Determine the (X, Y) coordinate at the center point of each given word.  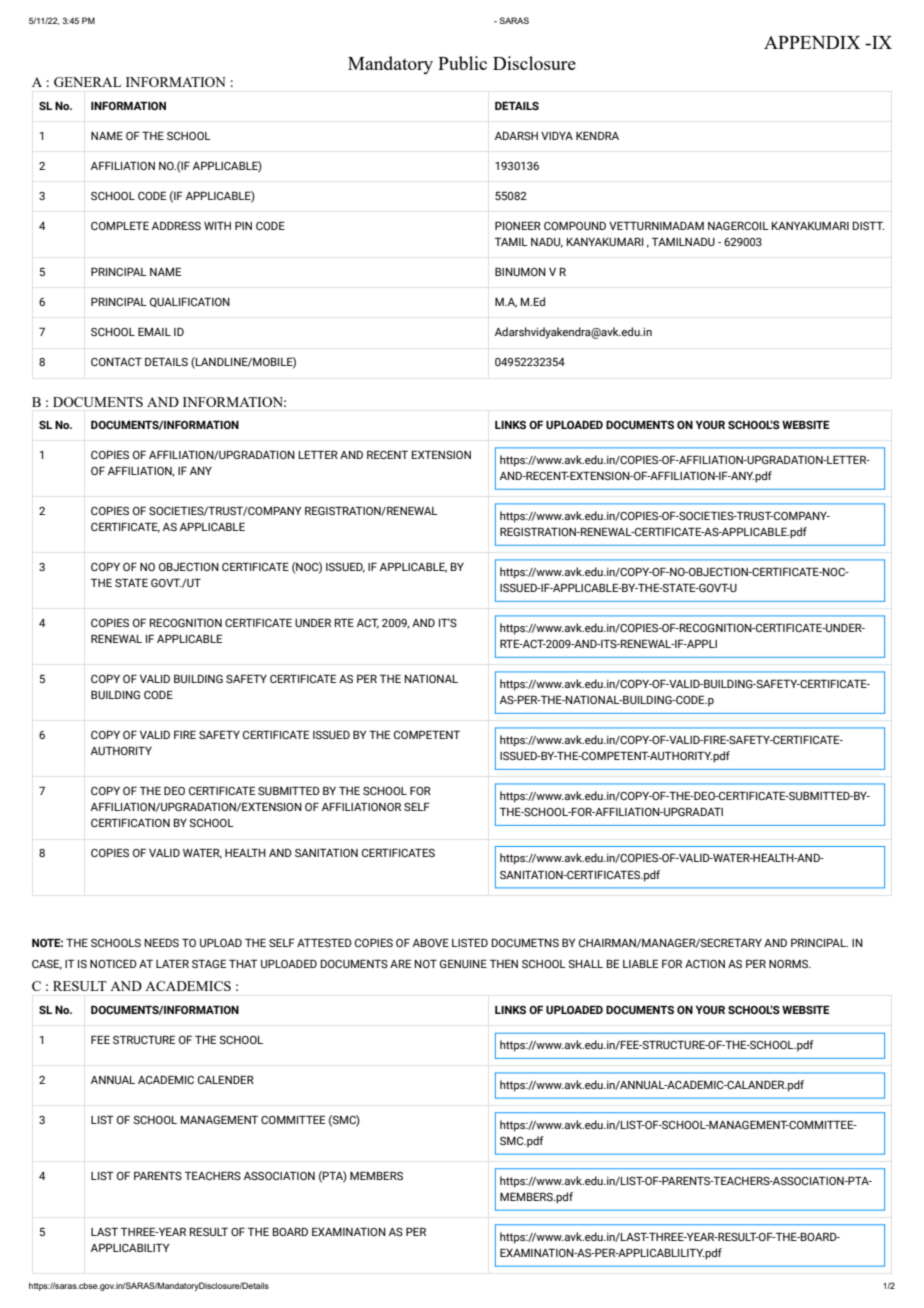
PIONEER (518, 225)
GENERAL (87, 82)
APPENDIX (812, 42)
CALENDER (226, 1079)
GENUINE (463, 963)
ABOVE (431, 942)
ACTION (705, 963)
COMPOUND (575, 225)
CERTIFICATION (130, 822)
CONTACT (116, 361)
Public (462, 63)
